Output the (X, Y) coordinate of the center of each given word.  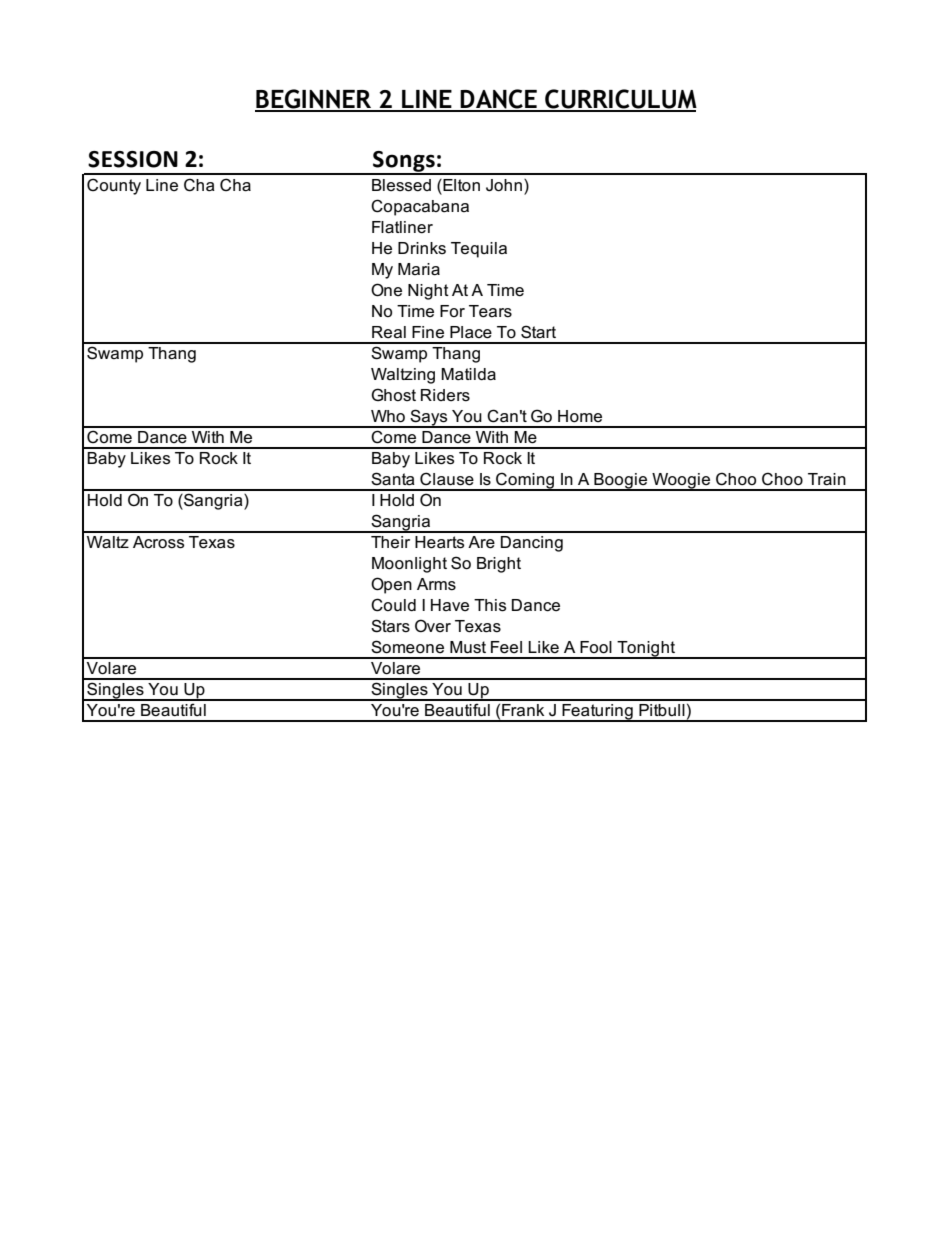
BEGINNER (314, 100)
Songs (404, 162)
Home (580, 416)
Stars (390, 626)
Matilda (468, 374)
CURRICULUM (620, 100)
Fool (596, 647)
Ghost (393, 395)
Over (433, 626)
